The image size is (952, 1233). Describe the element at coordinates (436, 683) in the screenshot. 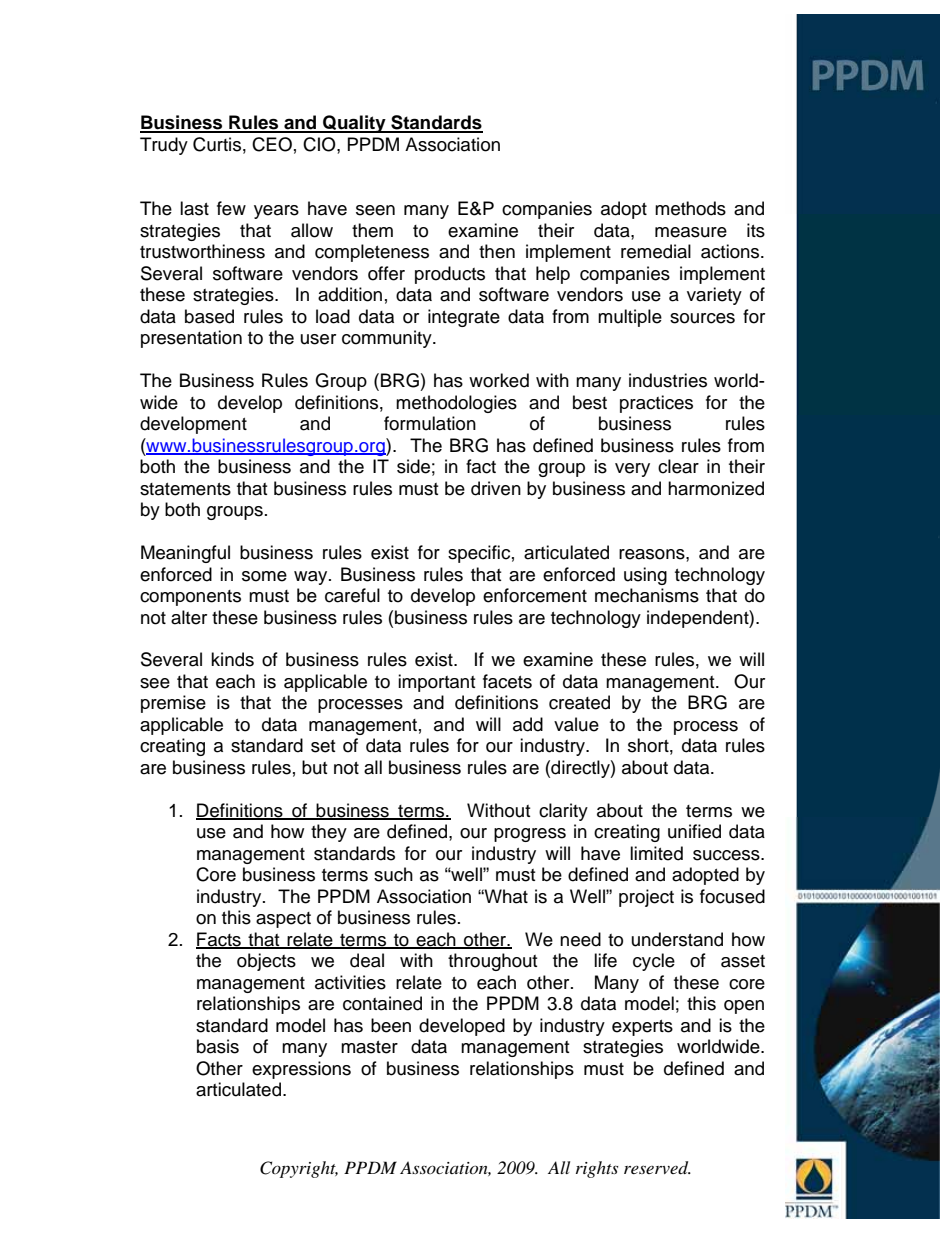

I see `important` at that location.
